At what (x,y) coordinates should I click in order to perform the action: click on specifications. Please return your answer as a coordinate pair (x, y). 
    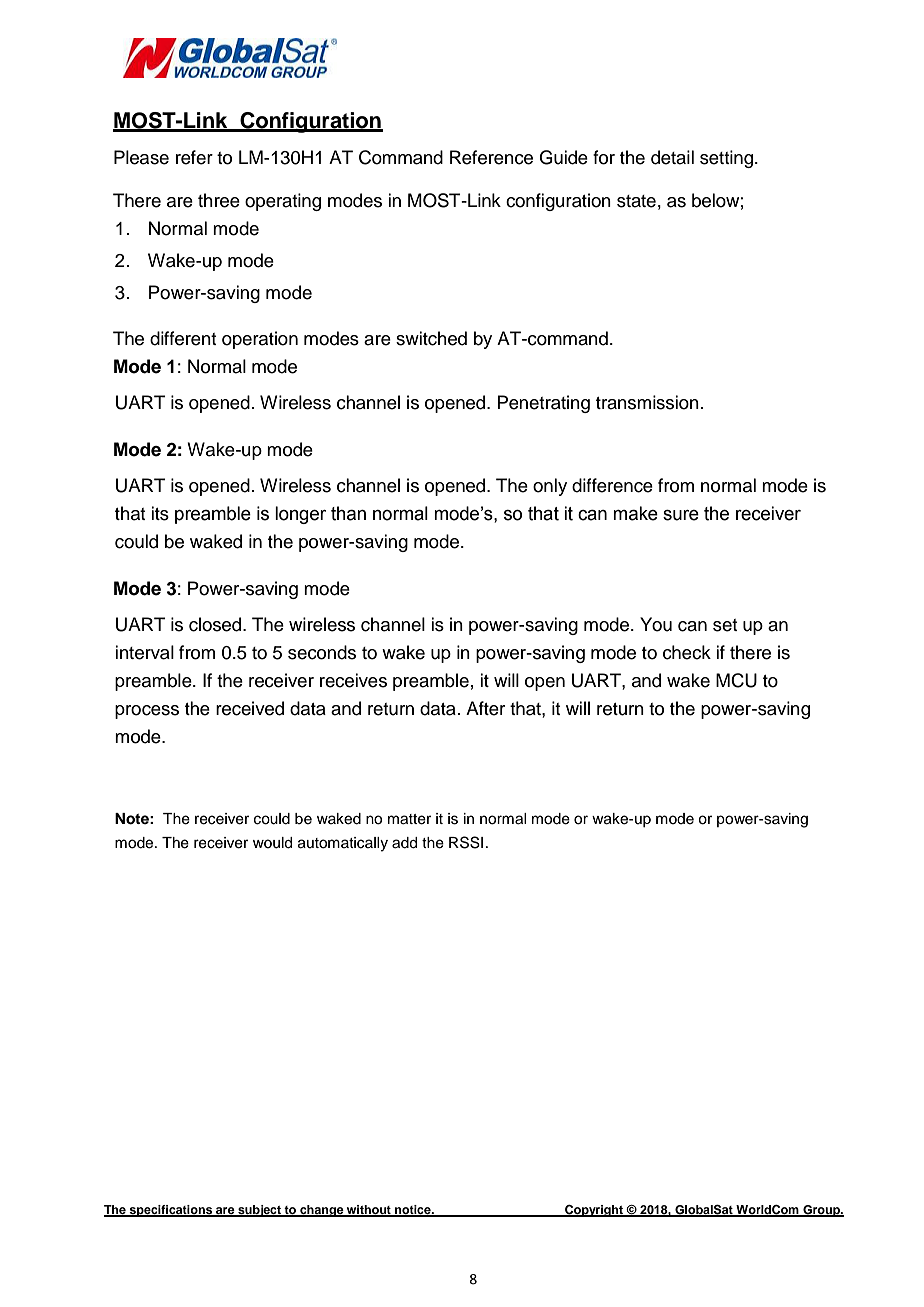
    Looking at the image, I should click on (171, 1211).
